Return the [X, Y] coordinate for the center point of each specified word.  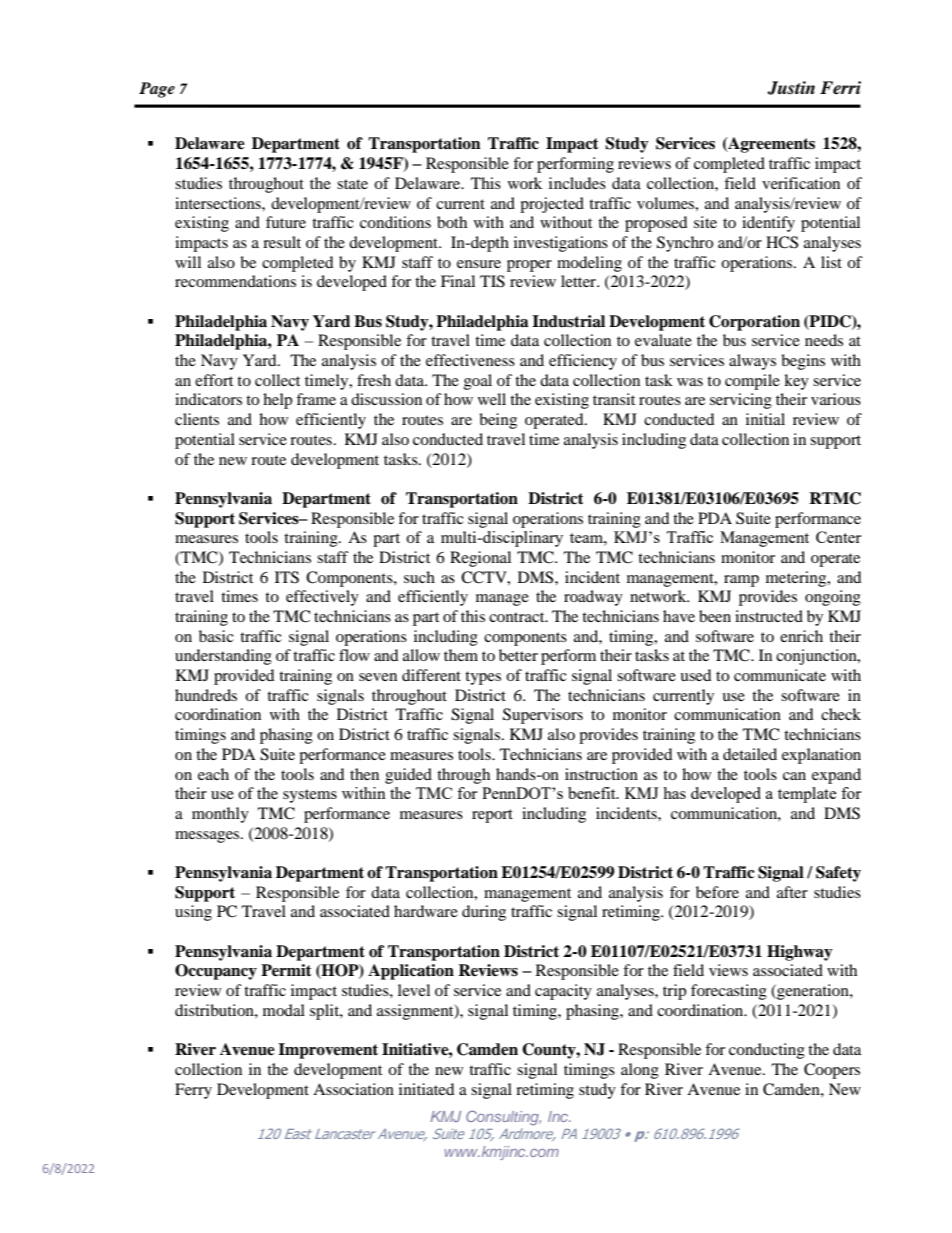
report [492, 816]
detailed [750, 754]
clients [197, 419]
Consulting [503, 1117]
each [213, 774]
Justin [791, 88]
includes [577, 183]
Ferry [193, 1091]
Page [157, 90]
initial [765, 419]
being [498, 421]
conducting [767, 1051]
